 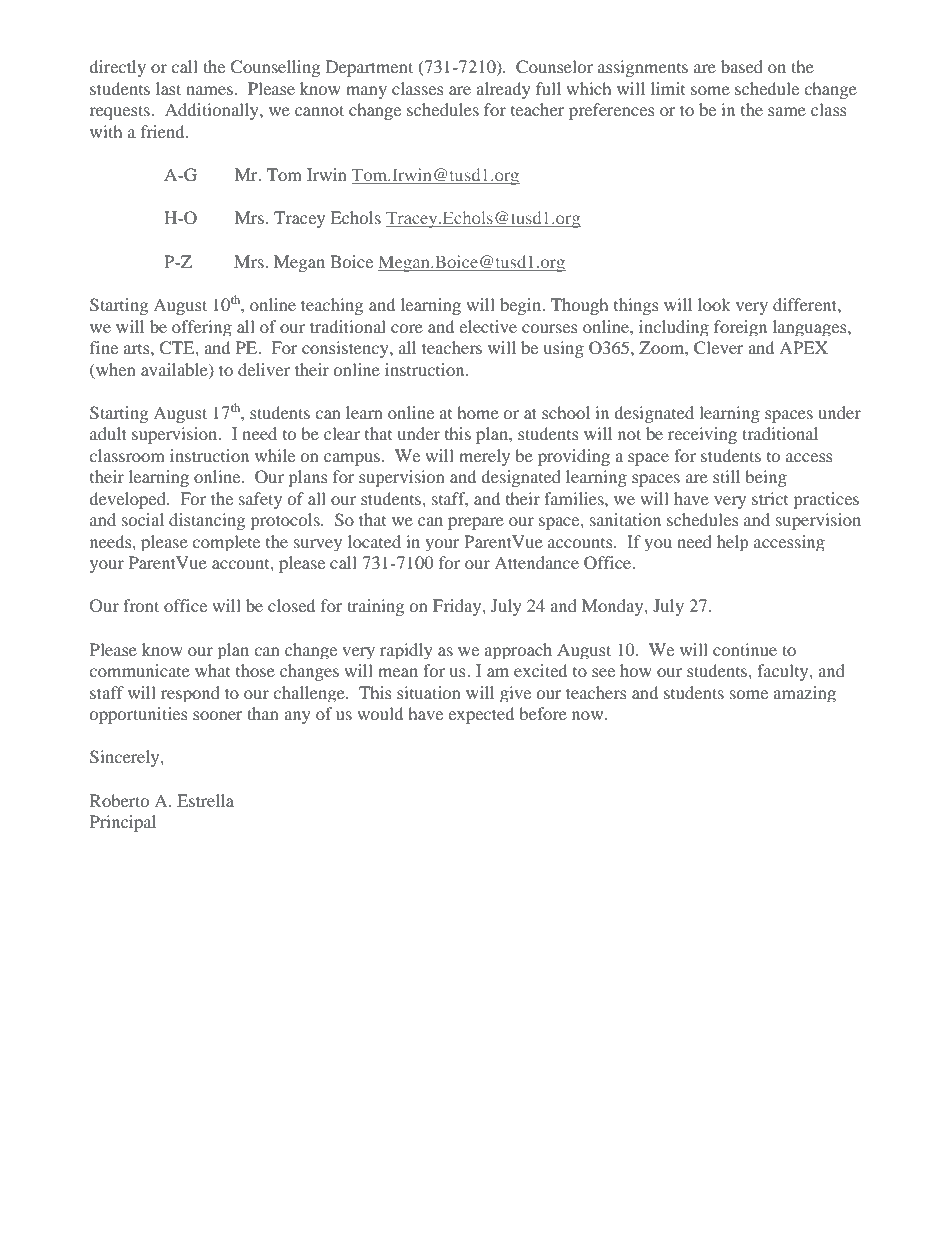 What do you see at coordinates (478, 412) in the image?
I see `home` at bounding box center [478, 412].
